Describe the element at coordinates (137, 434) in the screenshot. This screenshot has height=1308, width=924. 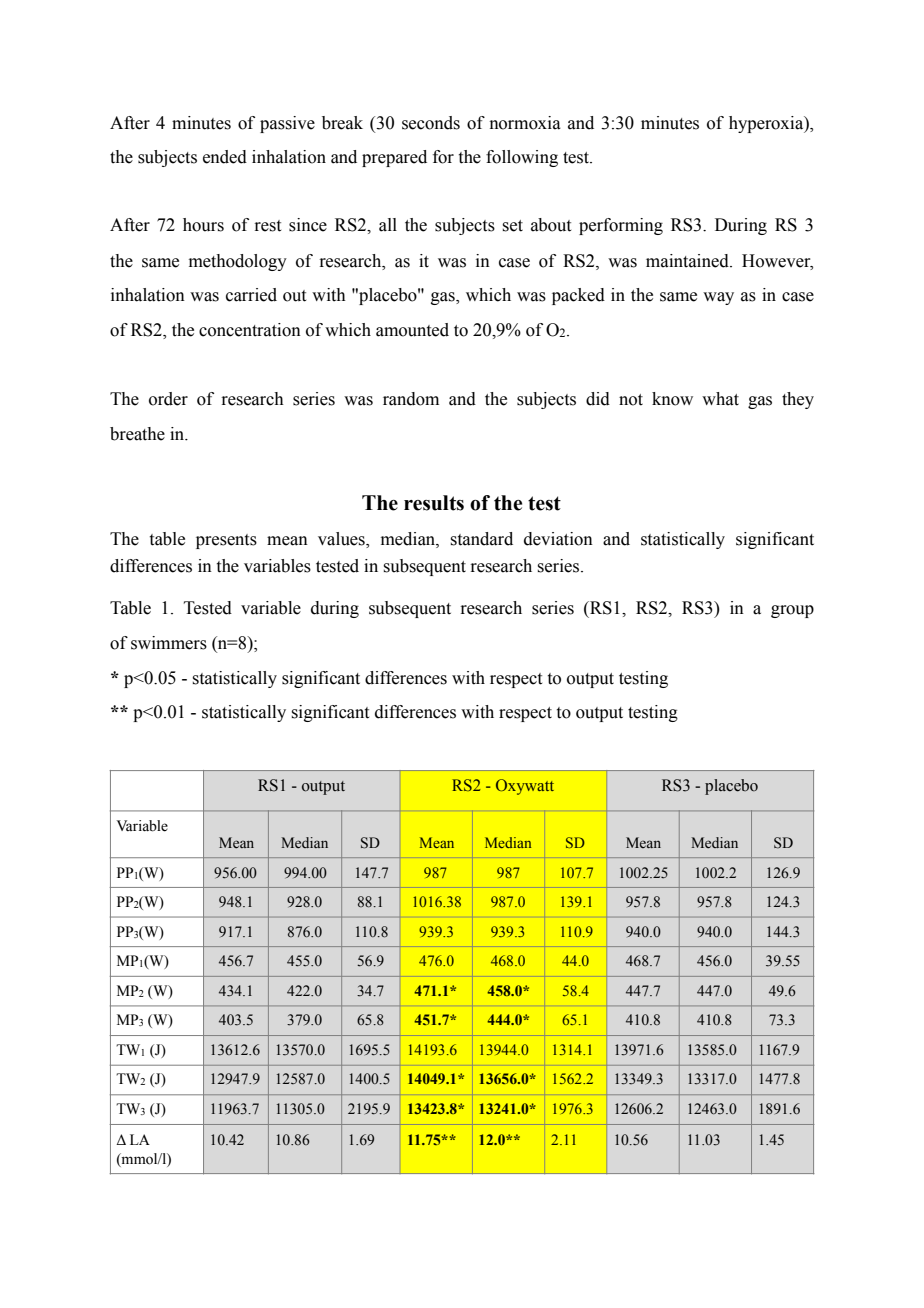
I see `breathe` at that location.
